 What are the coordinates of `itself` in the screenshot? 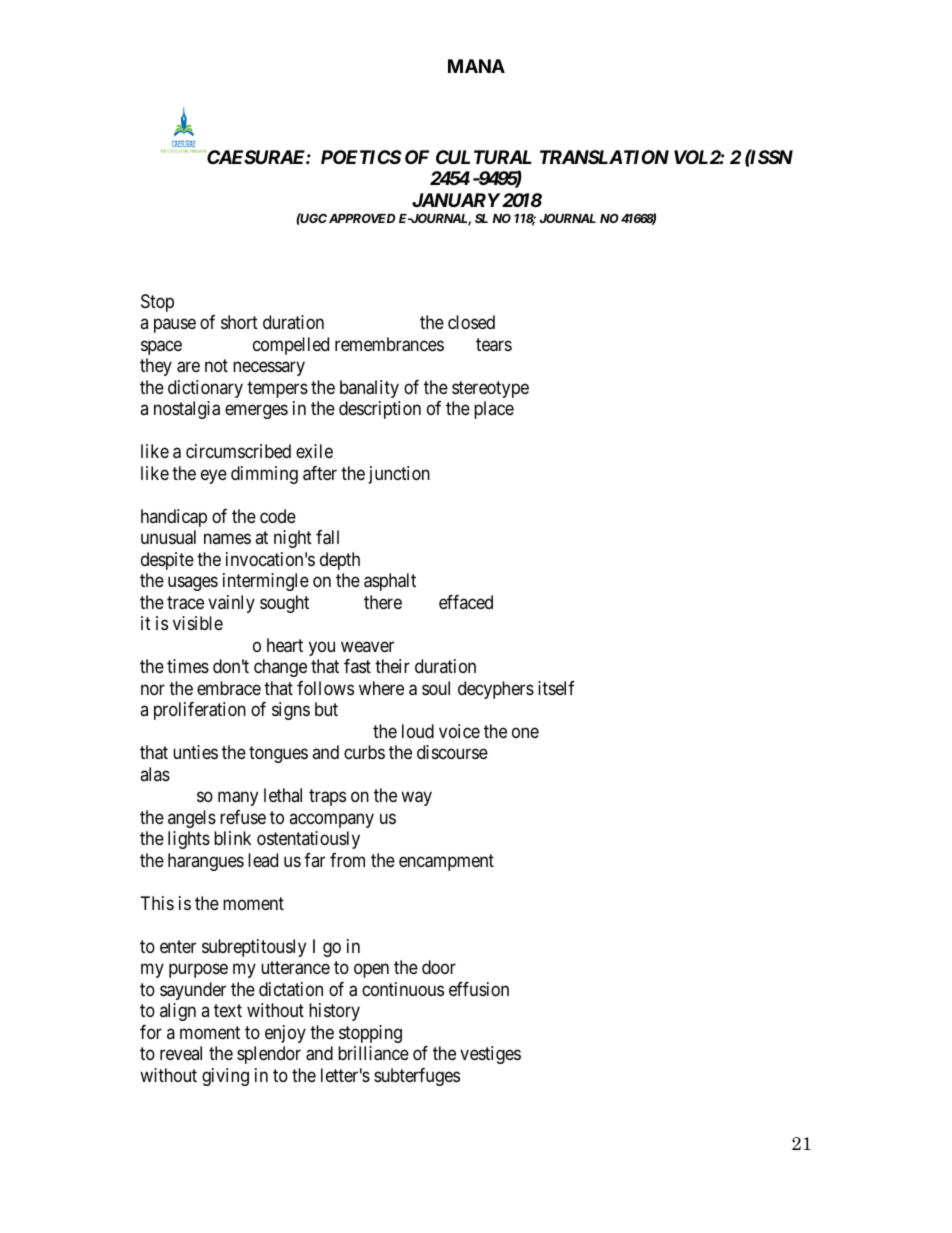 It's located at (556, 688).
